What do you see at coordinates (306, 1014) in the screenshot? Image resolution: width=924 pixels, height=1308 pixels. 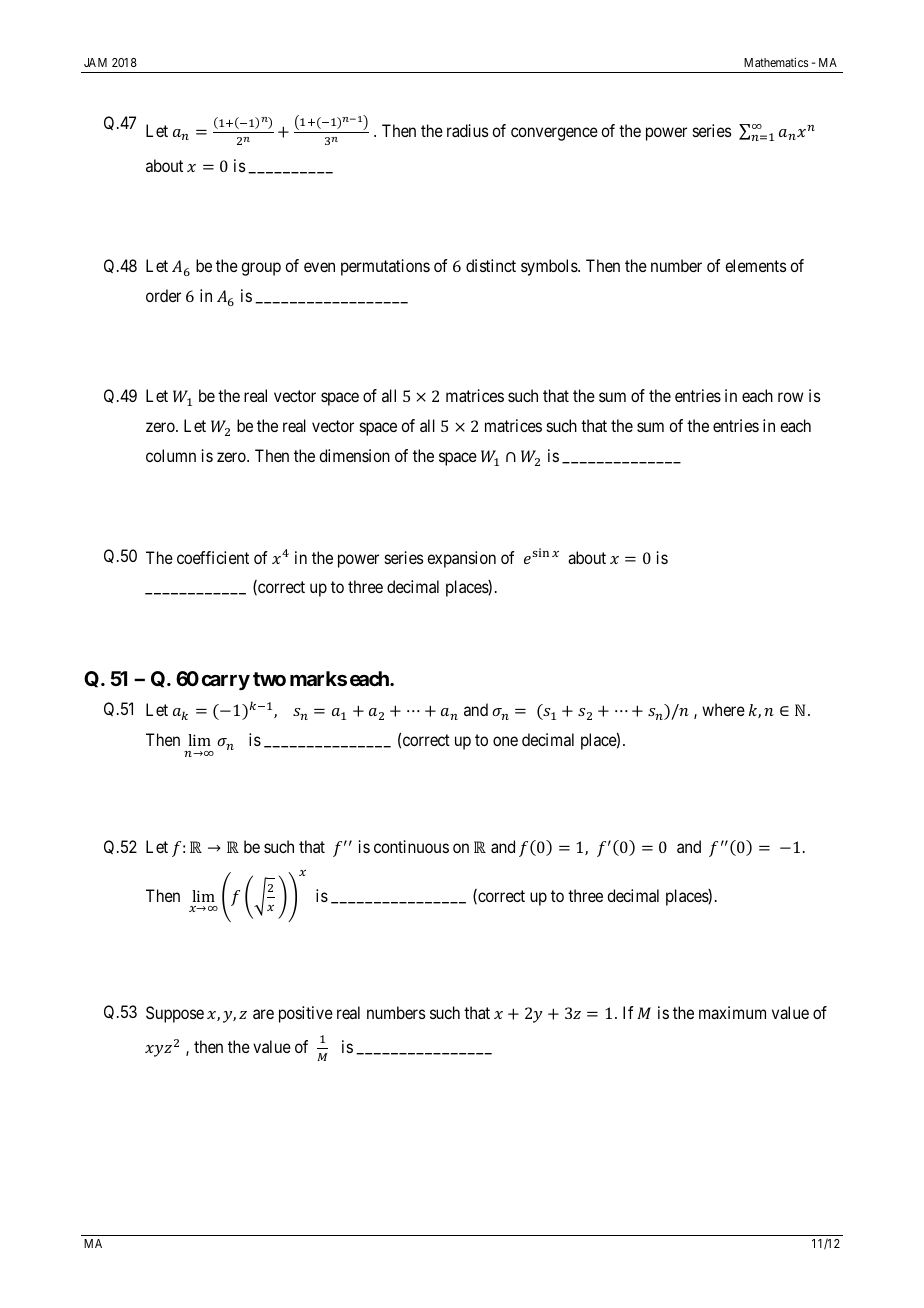 I see `positive` at bounding box center [306, 1014].
